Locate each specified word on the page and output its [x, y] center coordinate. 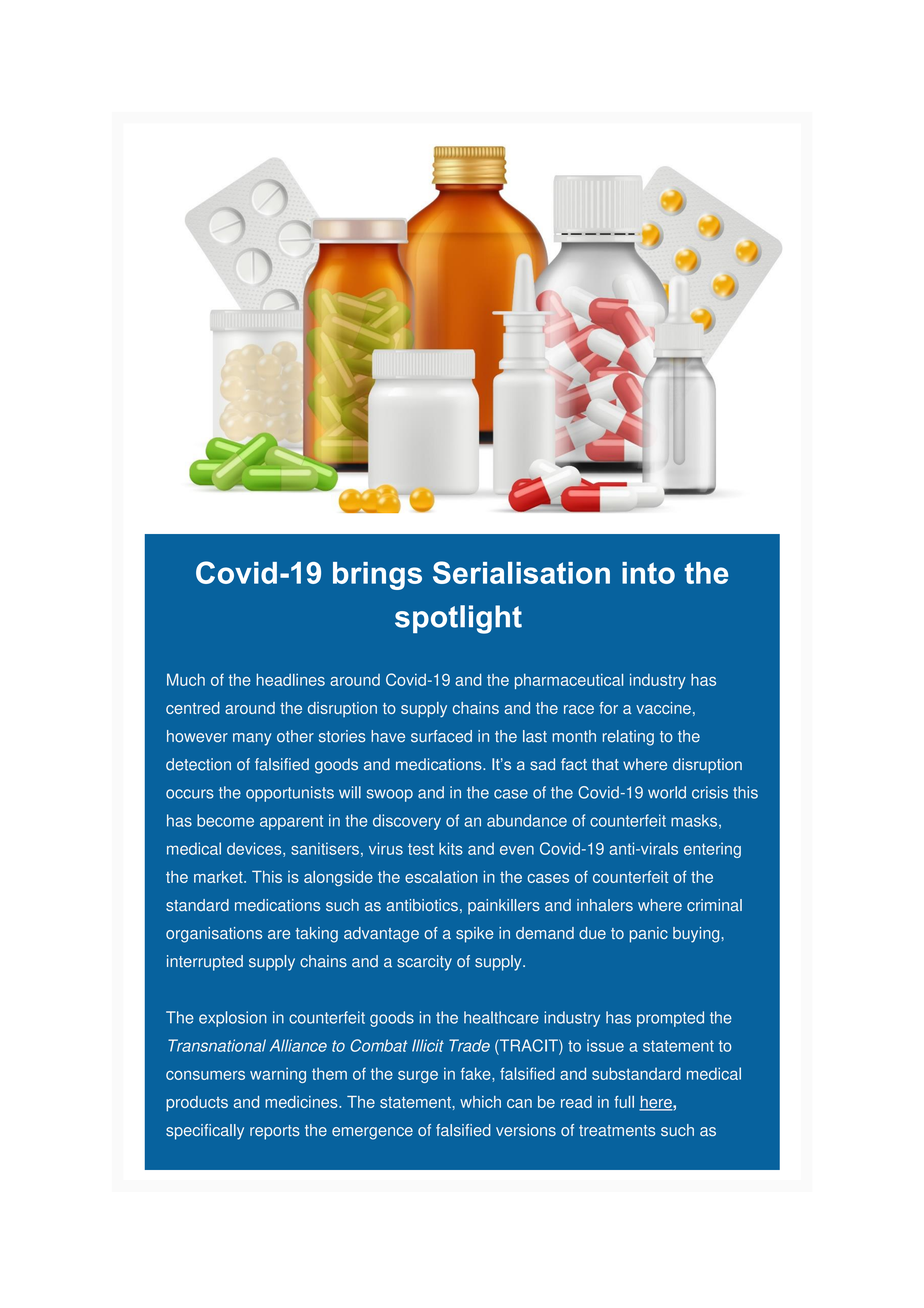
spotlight [458, 619]
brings [377, 576]
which [480, 1102]
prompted [670, 1019]
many [252, 739]
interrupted [205, 963]
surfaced [441, 736]
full [624, 1102]
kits [451, 848]
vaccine [663, 708]
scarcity [424, 963]
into [648, 573]
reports [275, 1132]
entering [712, 850]
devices [255, 849]
